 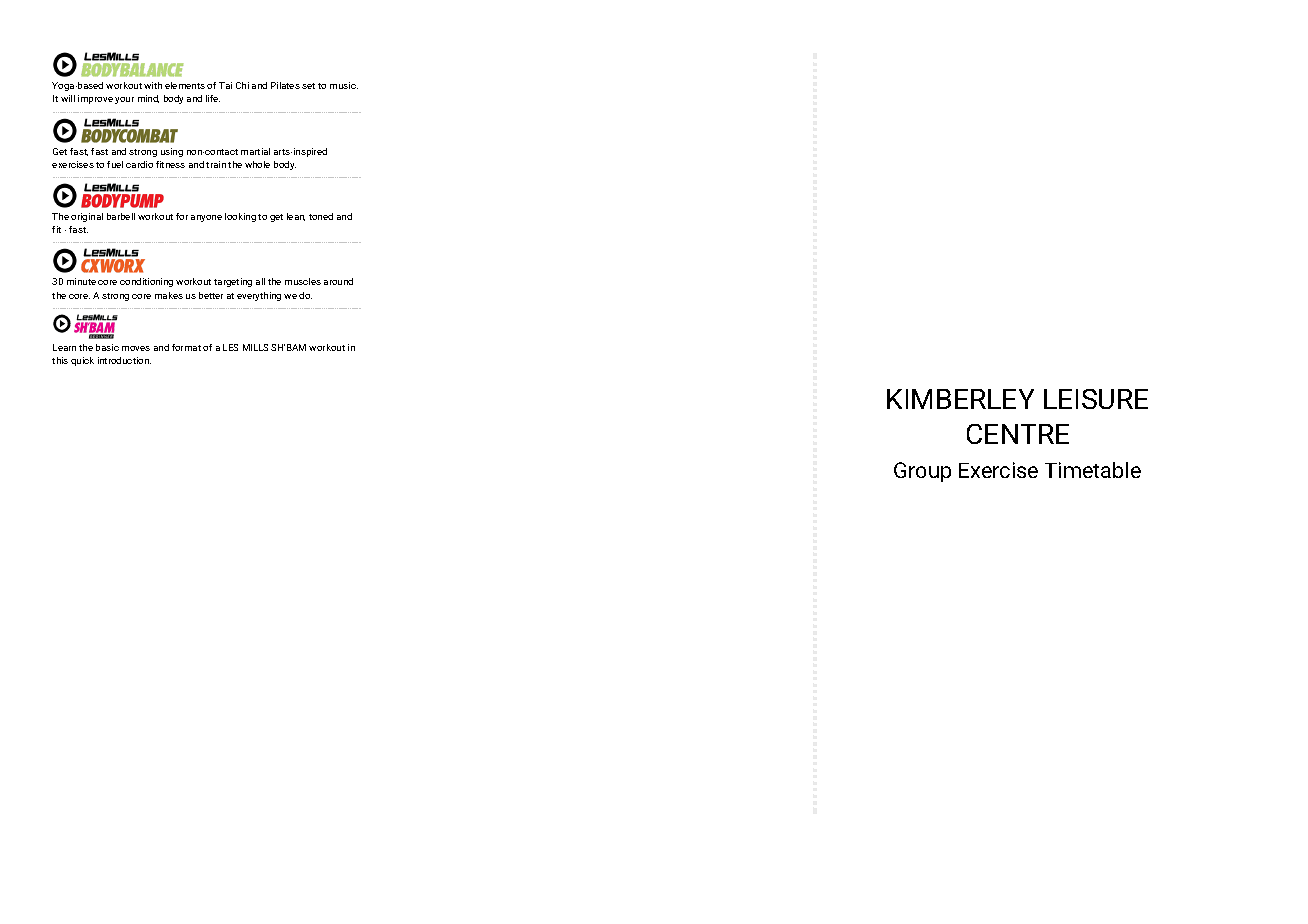 I want to click on Group, so click(x=922, y=472).
